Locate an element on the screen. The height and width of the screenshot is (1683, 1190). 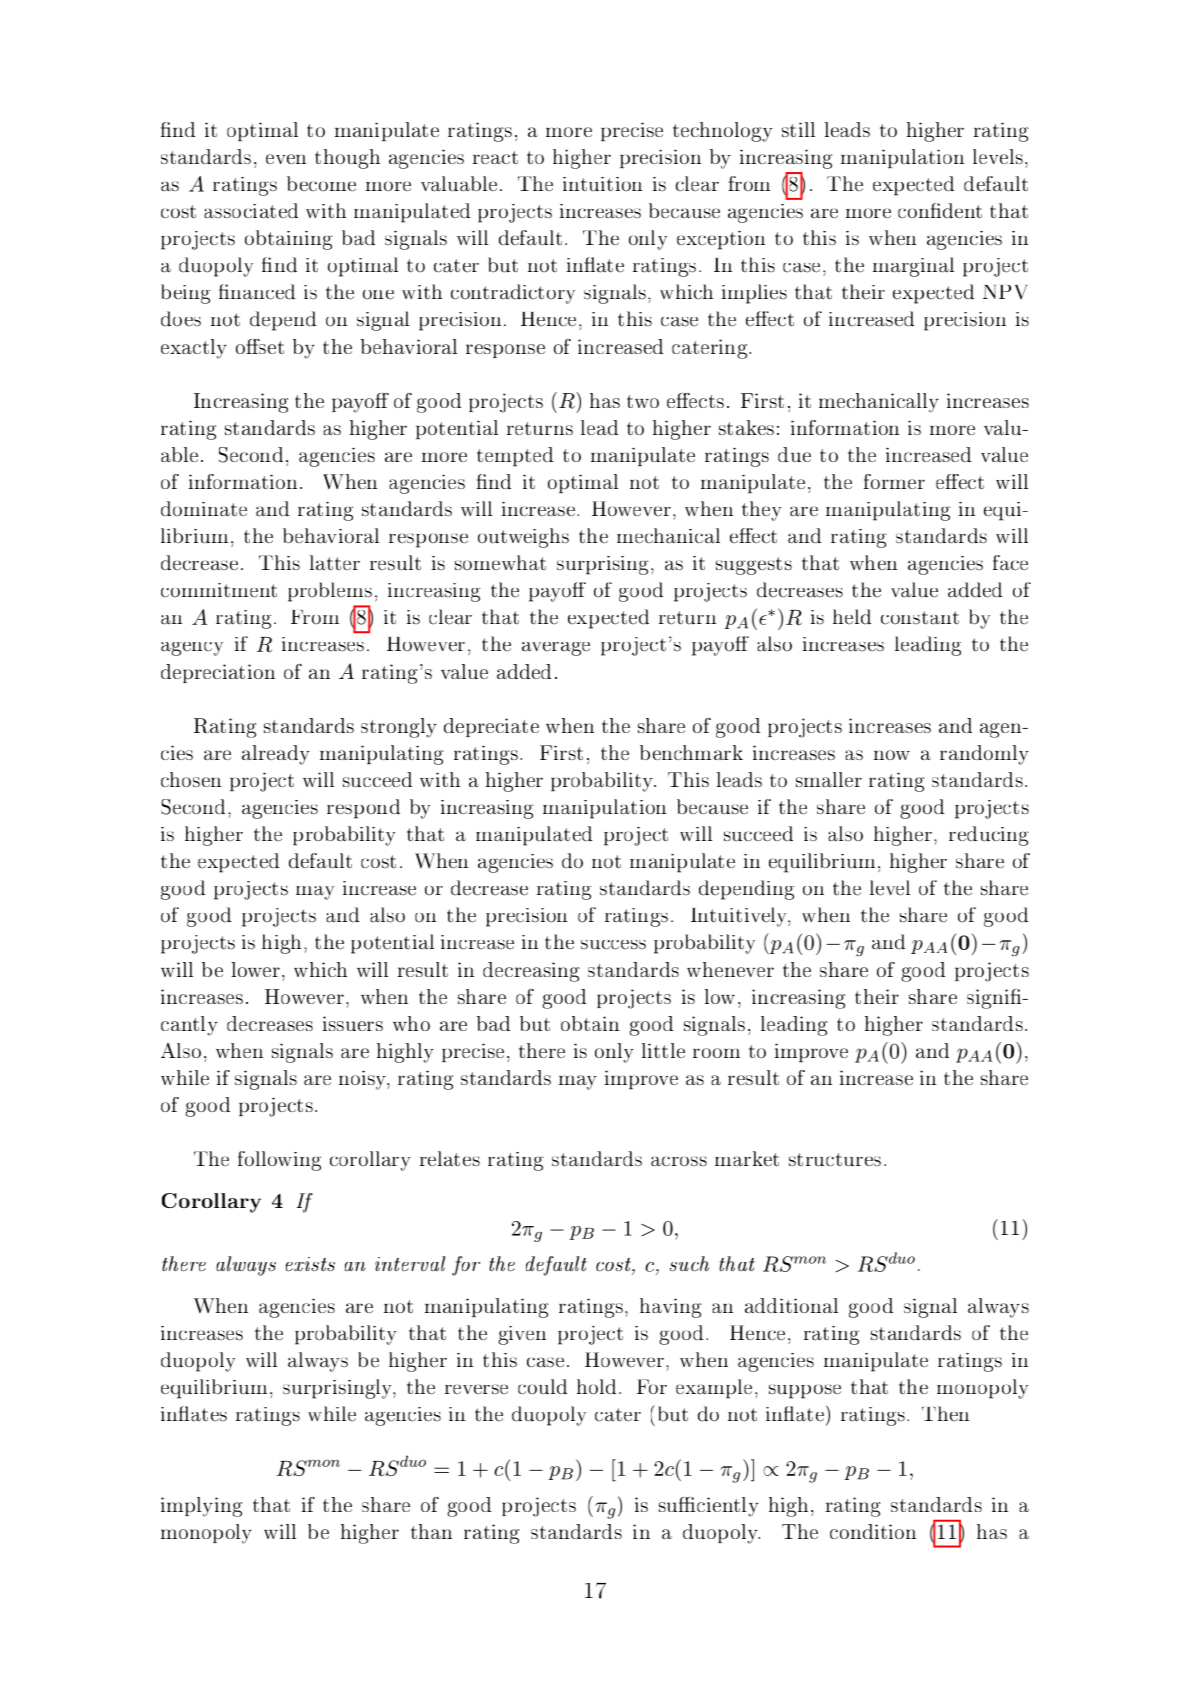
outweighs is located at coordinates (523, 538).
